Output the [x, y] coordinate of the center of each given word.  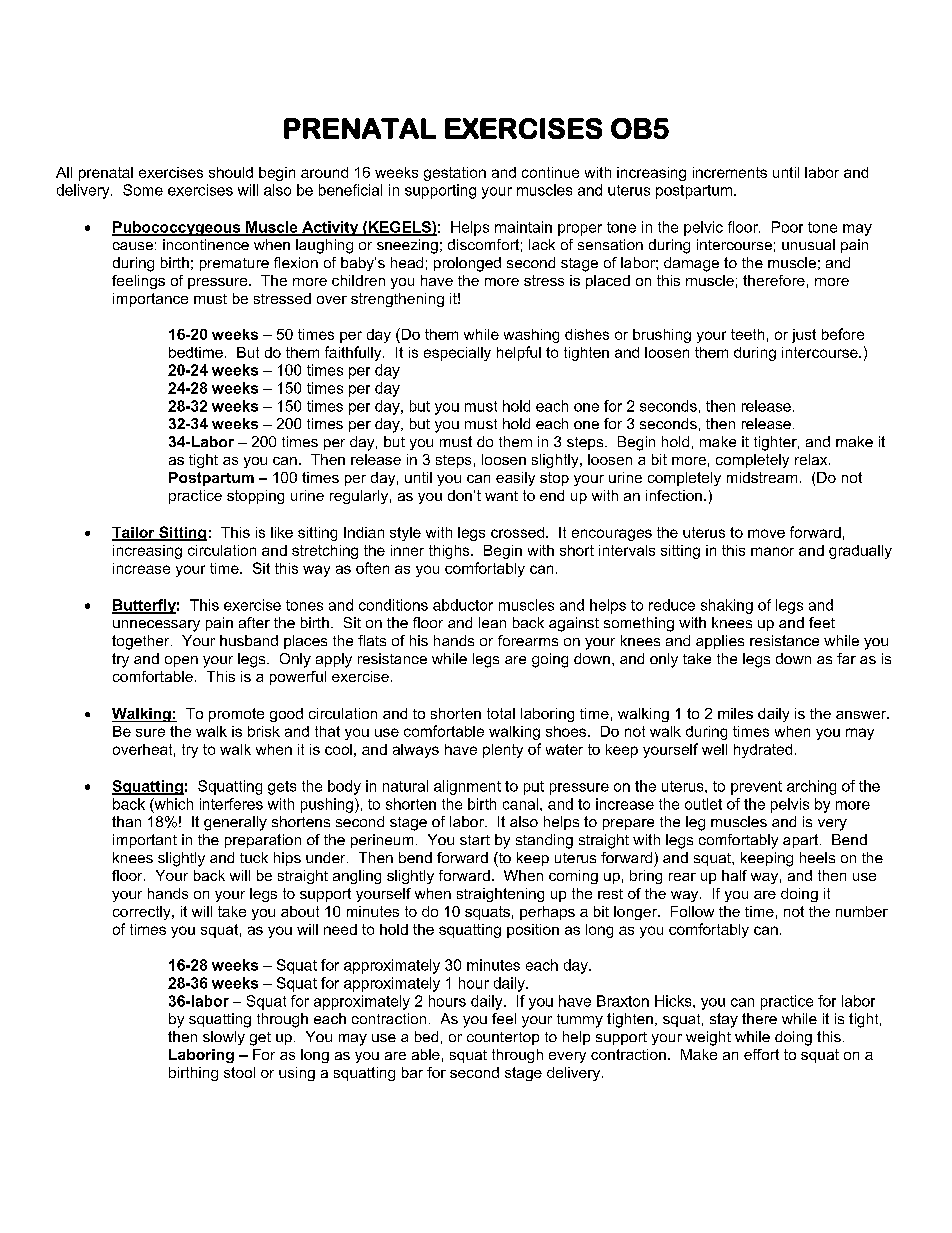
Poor [787, 227]
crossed [517, 532]
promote [236, 715]
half [734, 875]
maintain [523, 227]
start [475, 840]
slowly [224, 1038]
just [804, 336]
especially [457, 354]
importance [150, 300]
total [501, 713]
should [231, 172]
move [766, 533]
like [282, 532]
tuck [254, 857]
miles [735, 713]
